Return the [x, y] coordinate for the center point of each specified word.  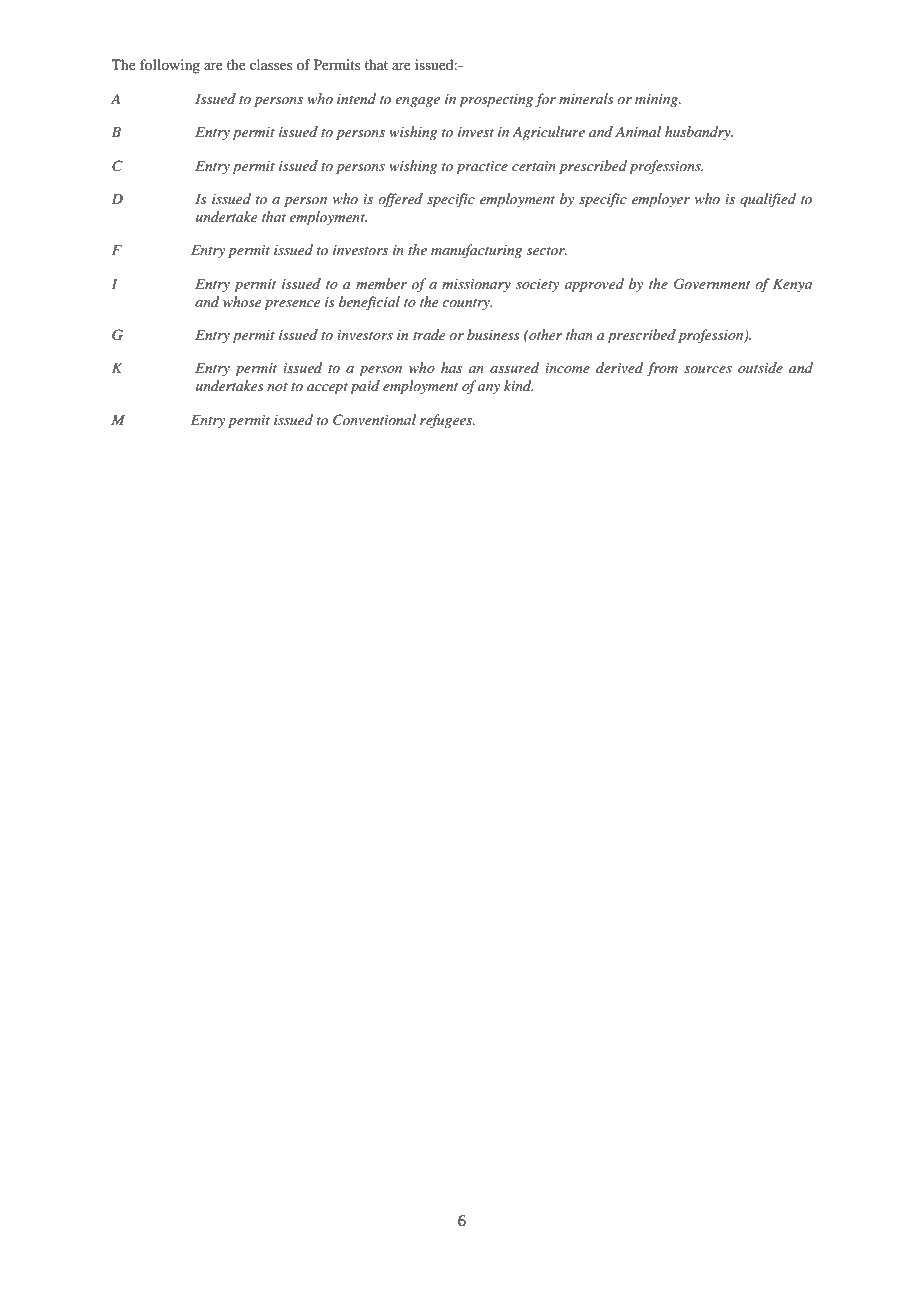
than [579, 334]
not [277, 387]
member [381, 283]
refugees [447, 421]
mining [657, 100]
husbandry [699, 133]
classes [271, 64]
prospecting [496, 101]
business [493, 334]
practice [482, 168]
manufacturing [476, 251]
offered [400, 200]
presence [292, 305]
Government [712, 284]
